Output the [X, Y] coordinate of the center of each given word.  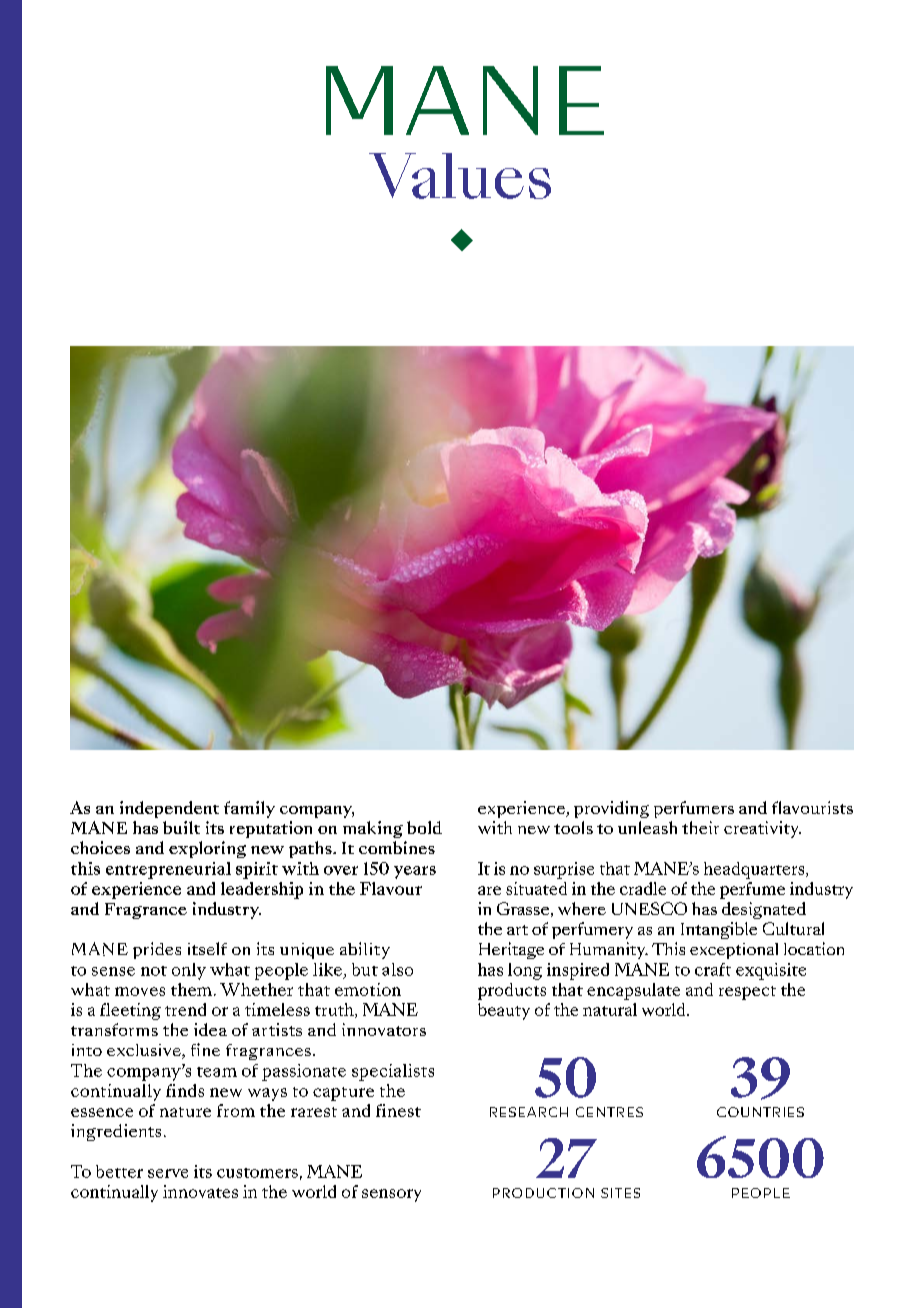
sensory [391, 1195]
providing [611, 809]
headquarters [755, 870]
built [181, 827]
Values [460, 176]
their [700, 827]
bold [424, 827]
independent [169, 809]
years [415, 872]
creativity [762, 829]
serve [168, 1173]
